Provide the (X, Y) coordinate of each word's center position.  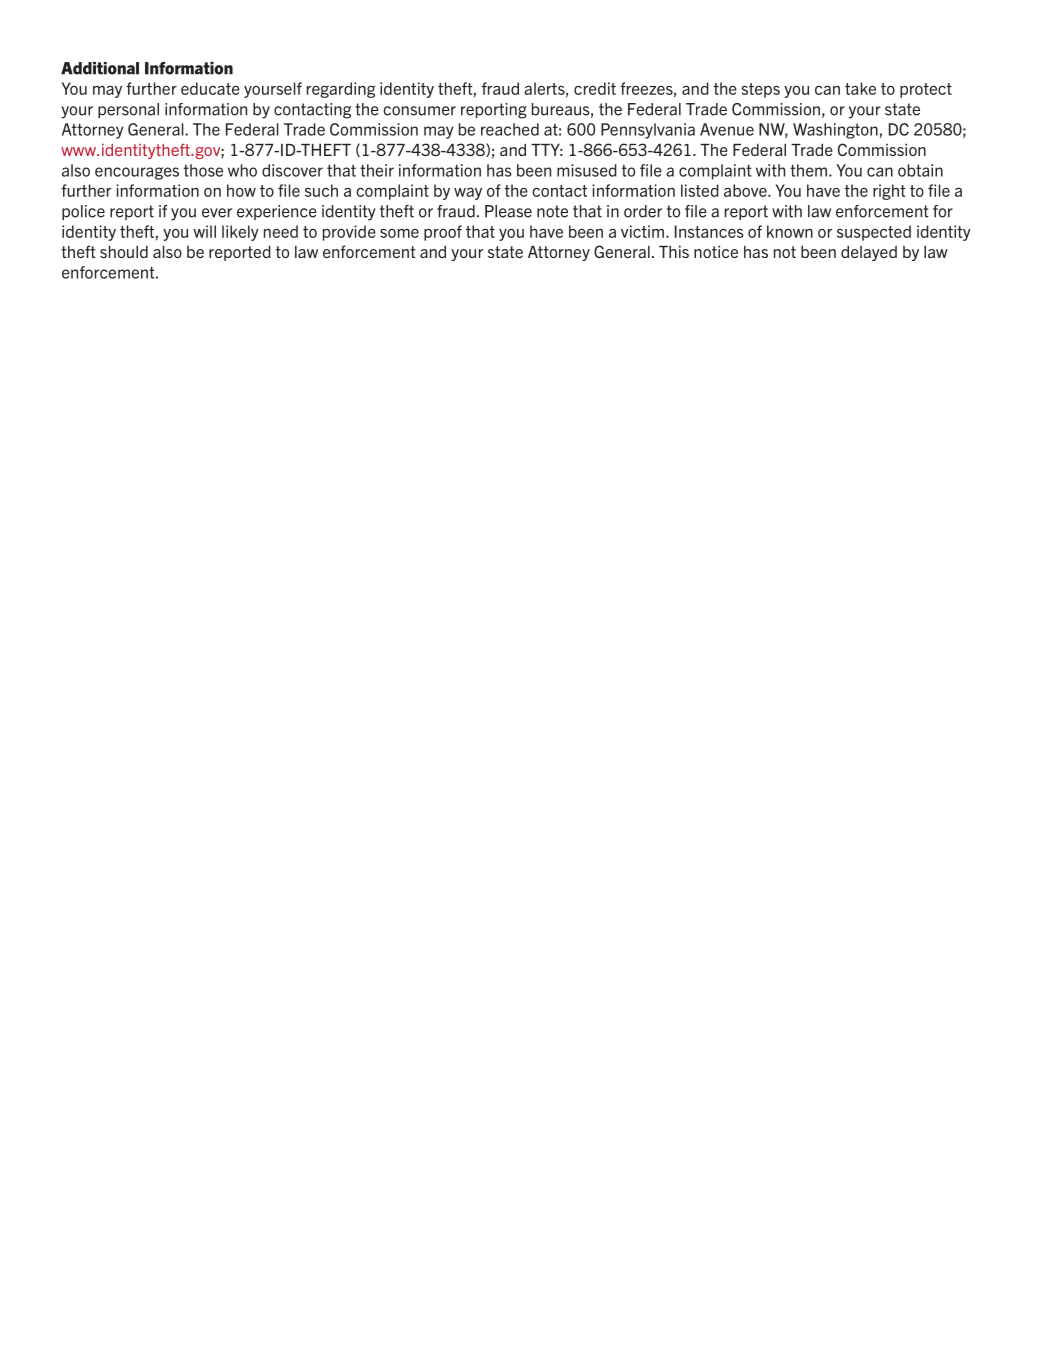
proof (443, 233)
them (808, 170)
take (860, 88)
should (124, 252)
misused (587, 170)
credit (595, 88)
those (203, 170)
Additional (100, 68)
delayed (869, 253)
